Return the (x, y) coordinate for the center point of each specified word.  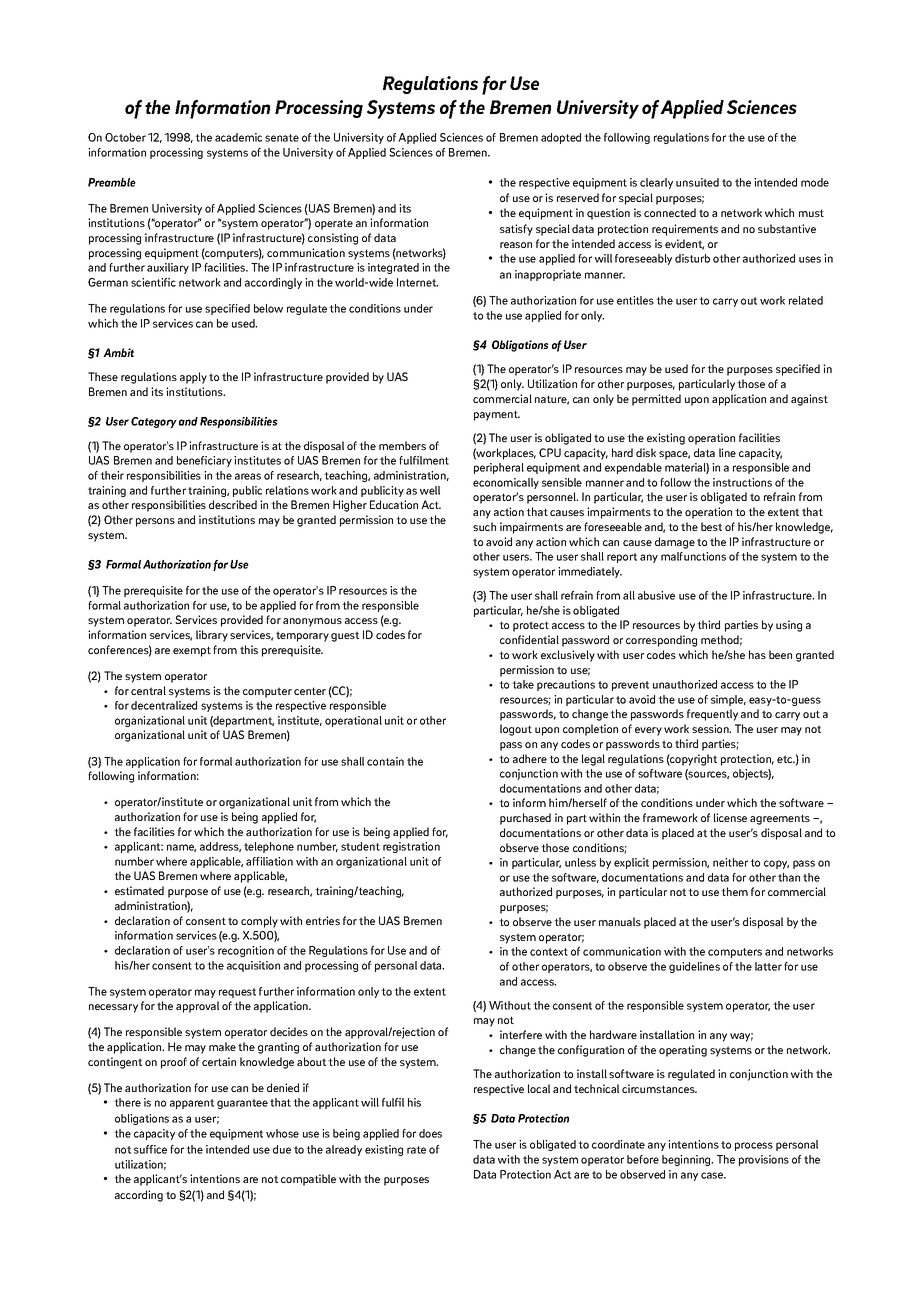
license (730, 817)
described (233, 504)
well (430, 490)
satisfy (516, 230)
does (430, 1133)
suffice (150, 1149)
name (181, 848)
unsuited (697, 182)
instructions (742, 482)
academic (238, 137)
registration (411, 847)
